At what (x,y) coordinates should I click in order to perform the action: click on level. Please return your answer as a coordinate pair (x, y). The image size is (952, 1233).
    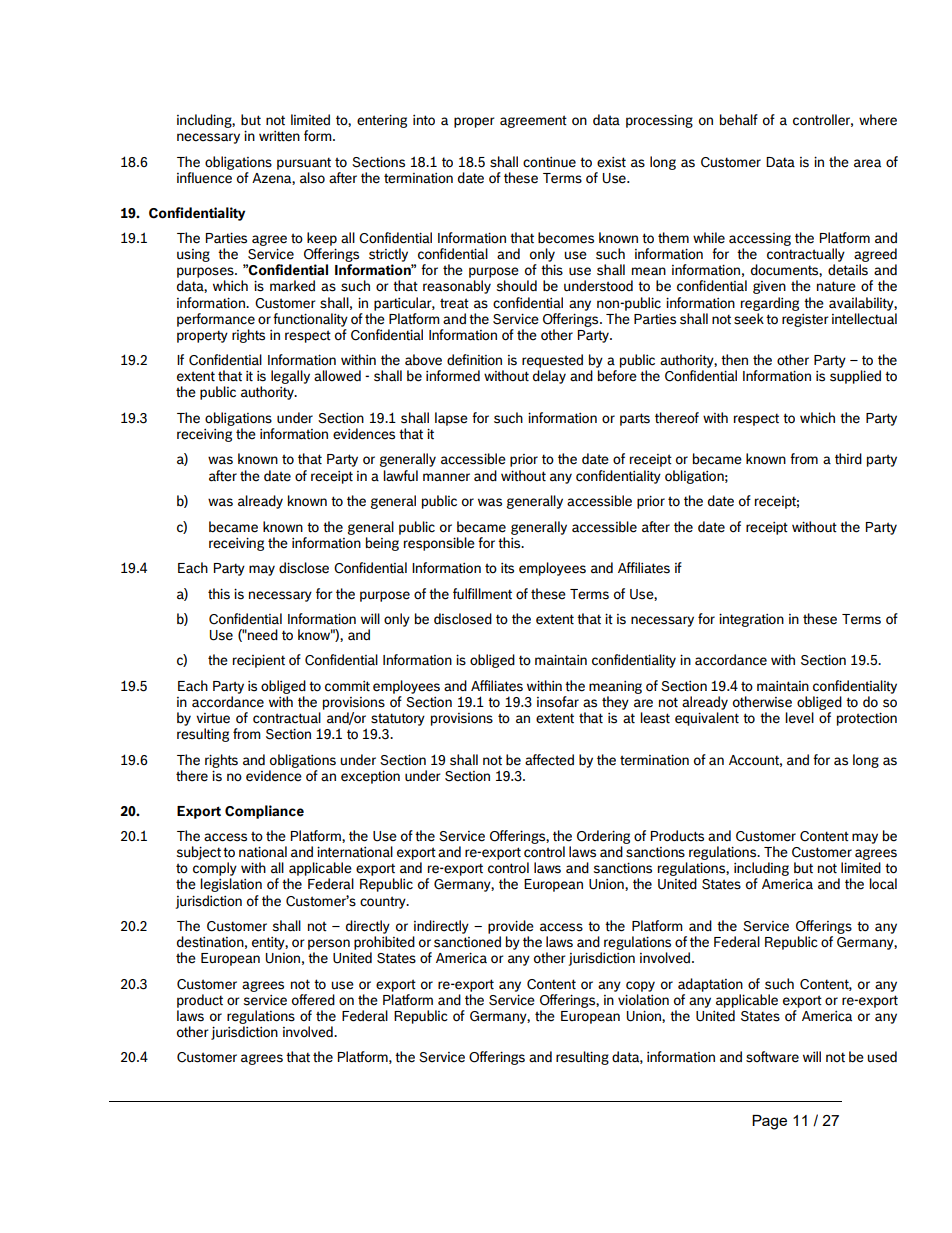
    Looking at the image, I should click on (799, 718).
